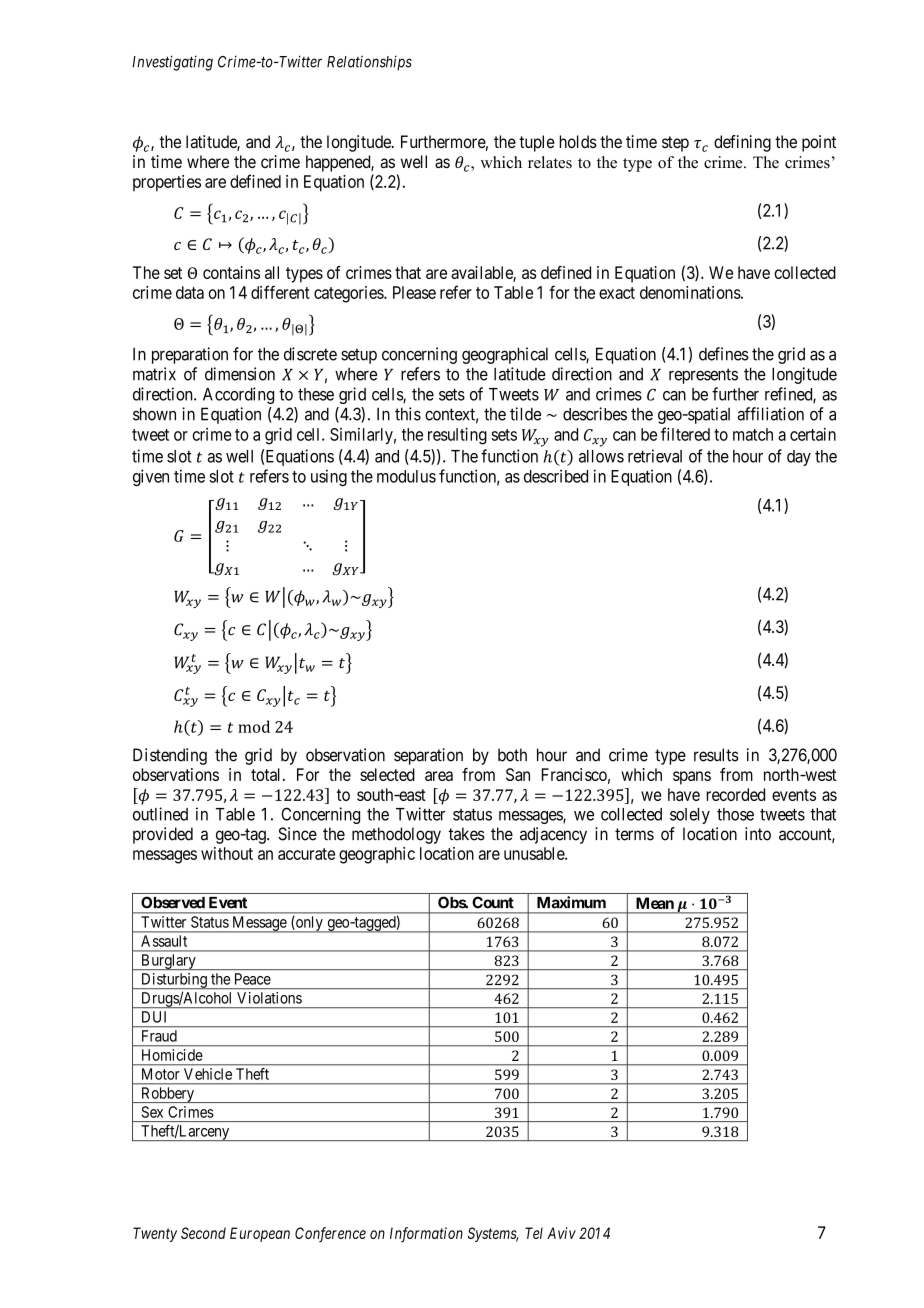 This document has width=924, height=1308. I want to click on Investigating, so click(172, 63).
